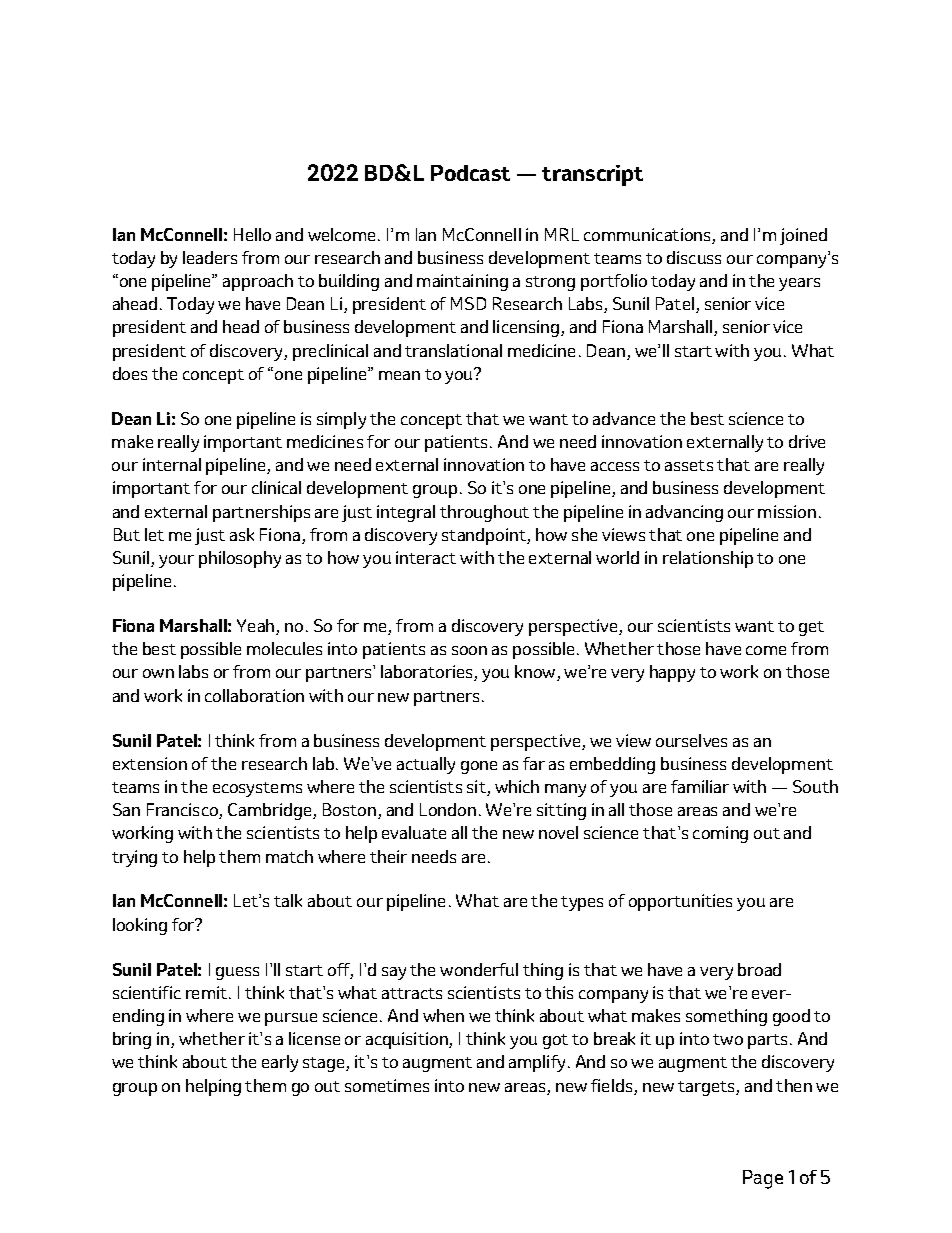  I want to click on Podcast, so click(470, 173).
